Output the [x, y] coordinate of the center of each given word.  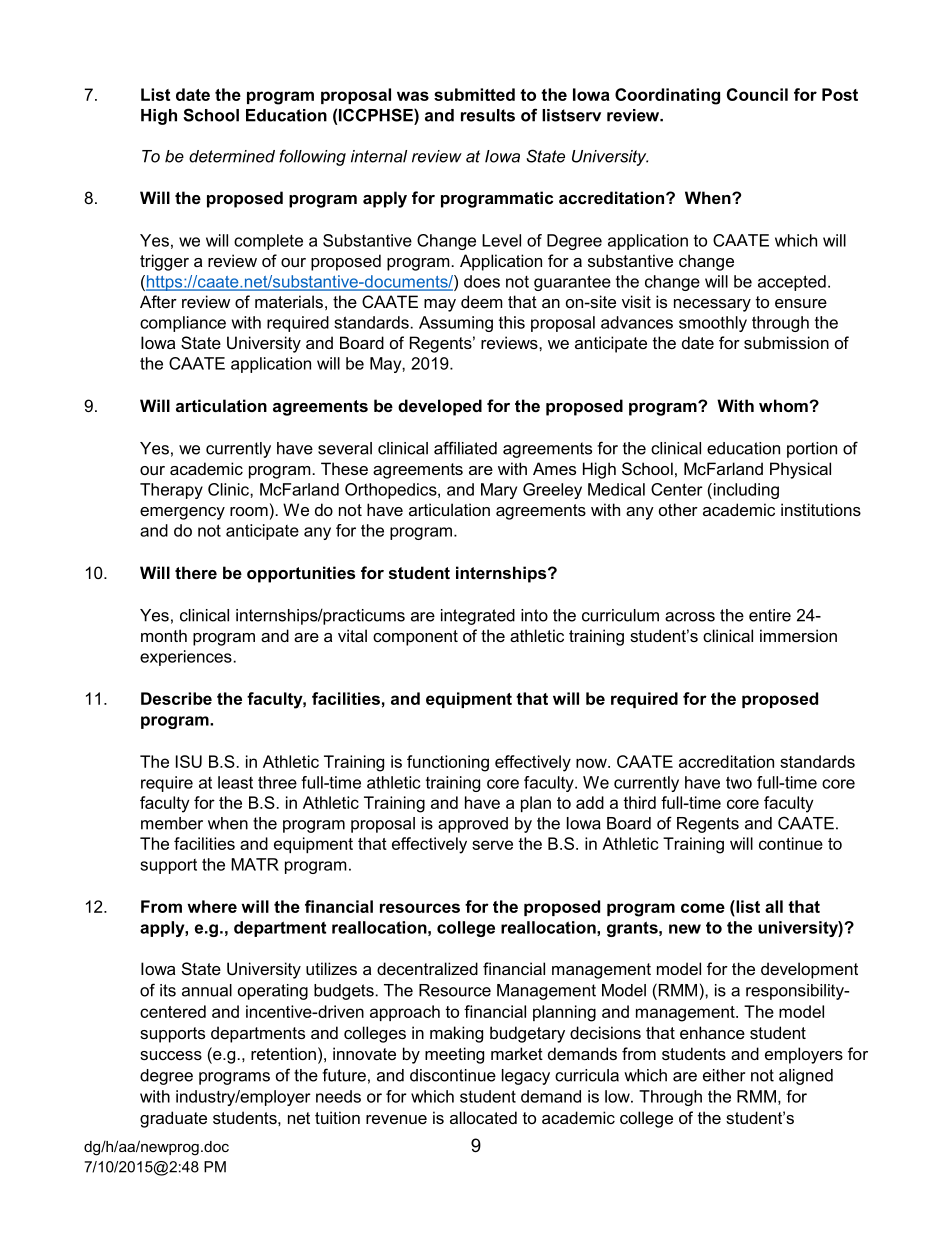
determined [232, 156]
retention [283, 1053]
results [488, 115]
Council [757, 94]
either [724, 1075]
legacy [526, 1077]
